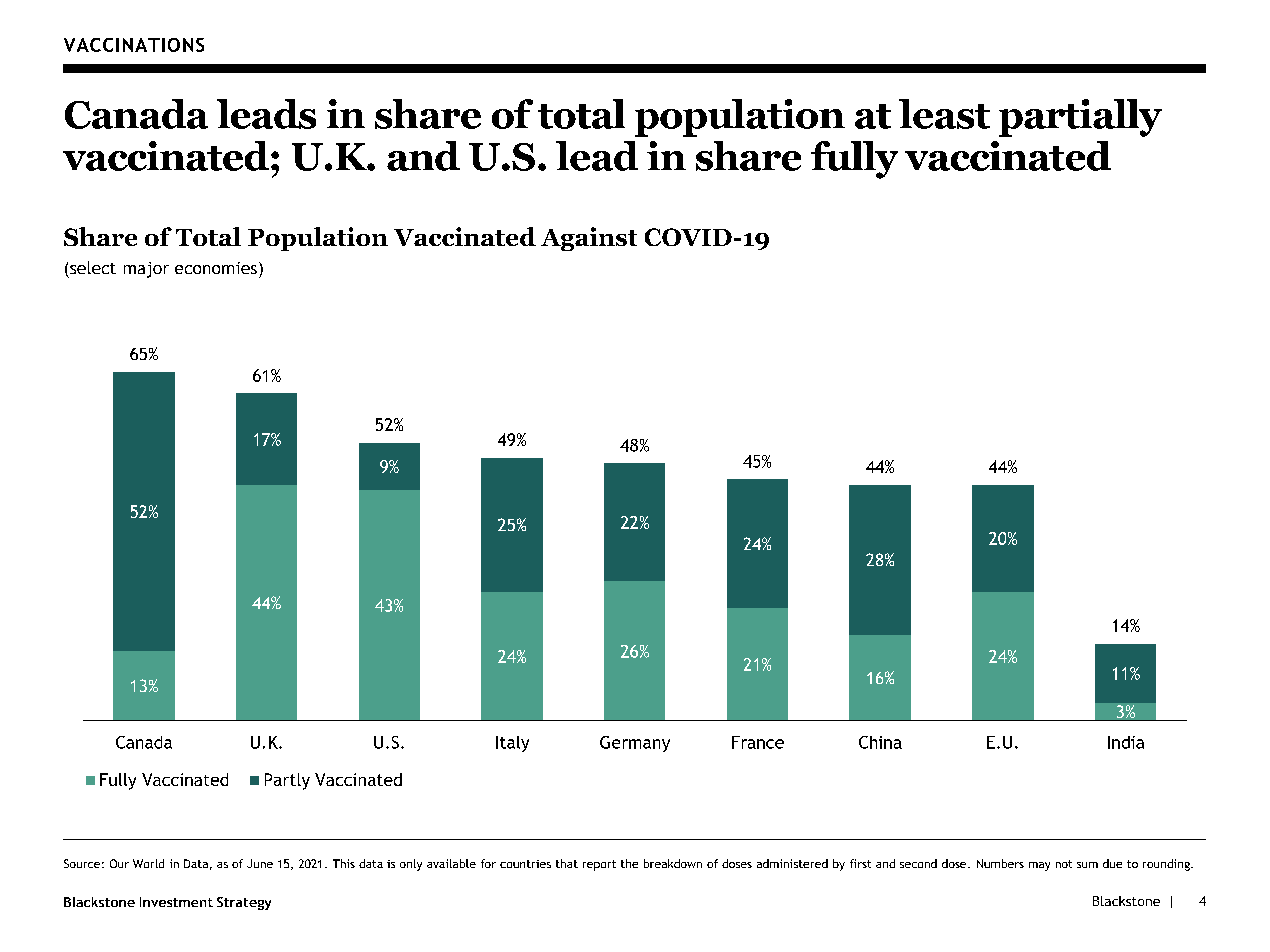  I want to click on select, so click(93, 267).
